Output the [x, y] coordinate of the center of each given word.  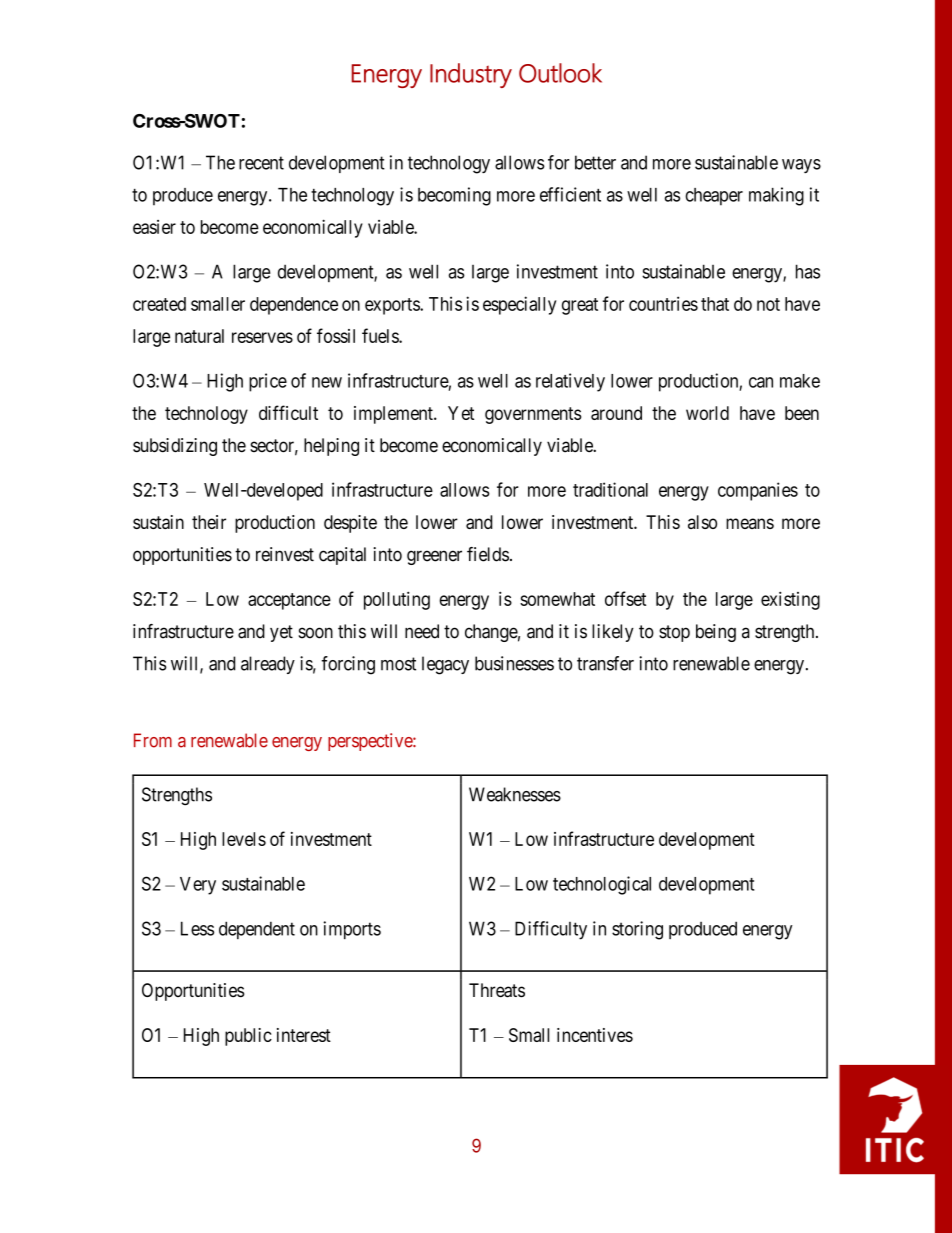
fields [488, 554]
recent [261, 163]
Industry [471, 75]
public [248, 1037]
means [750, 523]
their [209, 522]
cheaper [714, 197]
